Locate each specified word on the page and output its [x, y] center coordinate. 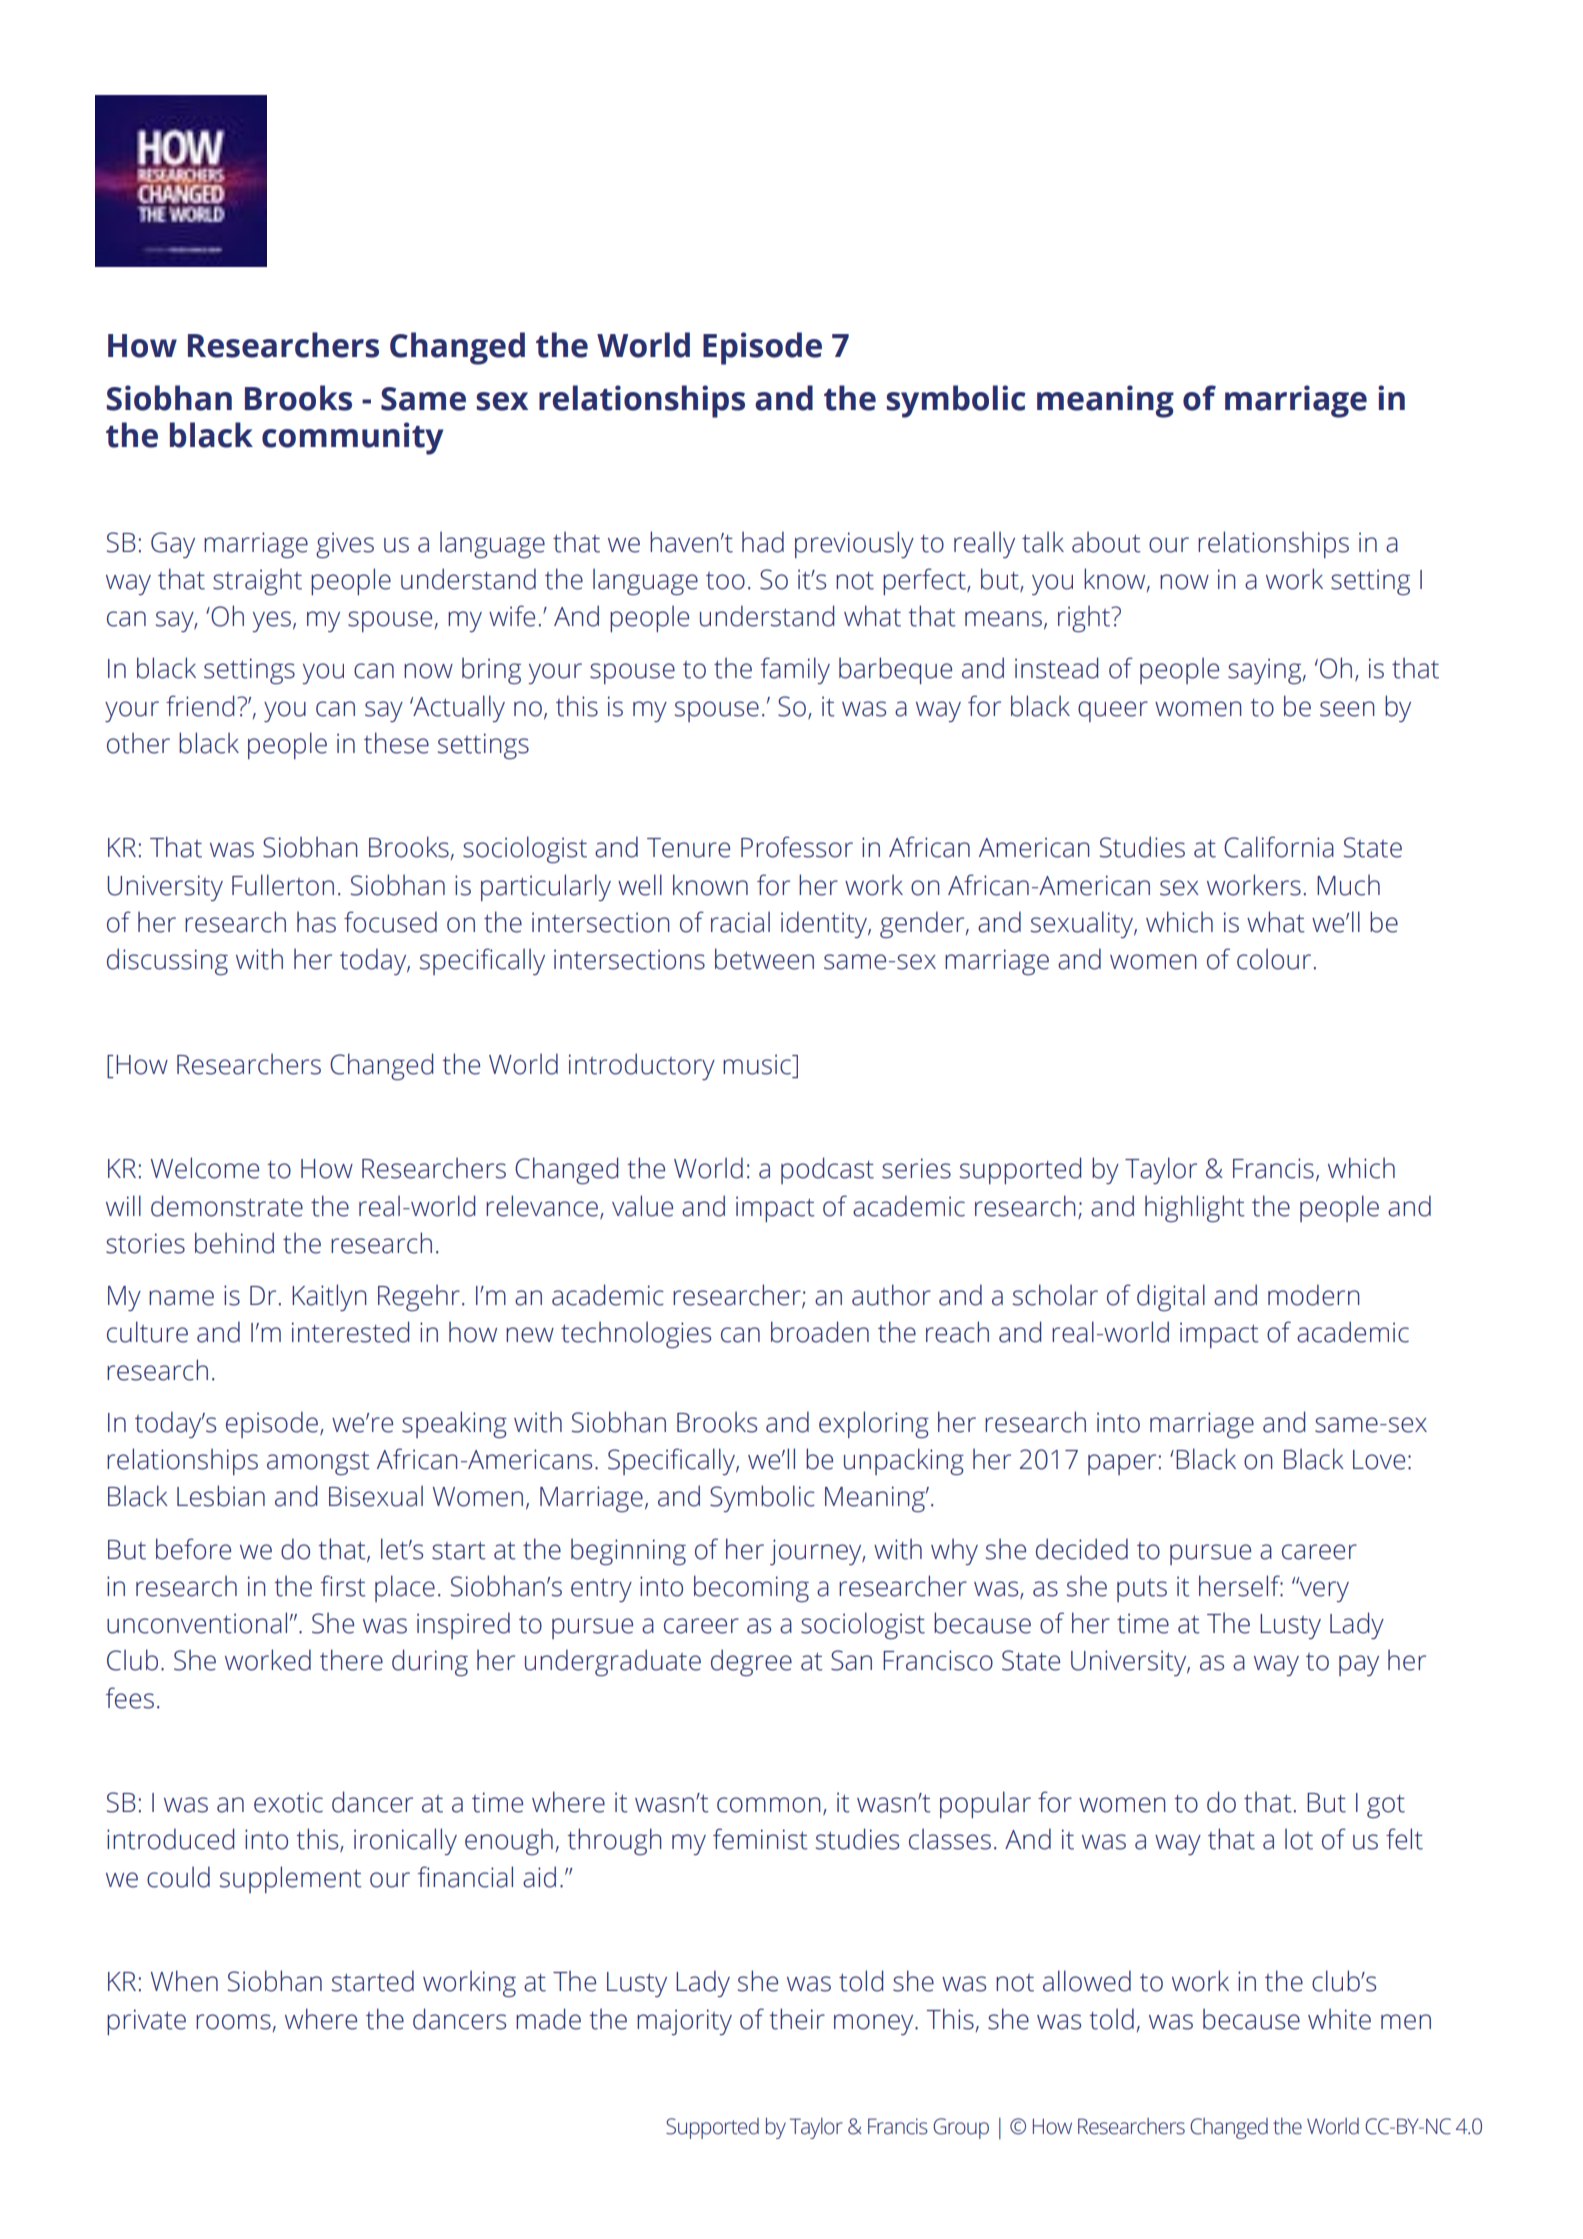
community [353, 438]
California [1279, 847]
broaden [820, 1332]
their [797, 2019]
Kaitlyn [329, 1297]
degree [751, 1662]
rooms [233, 2022]
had [763, 542]
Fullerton [283, 885]
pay [1359, 1665]
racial [740, 922]
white [1339, 2019]
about [1106, 542]
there [351, 1660]
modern [1314, 1295]
